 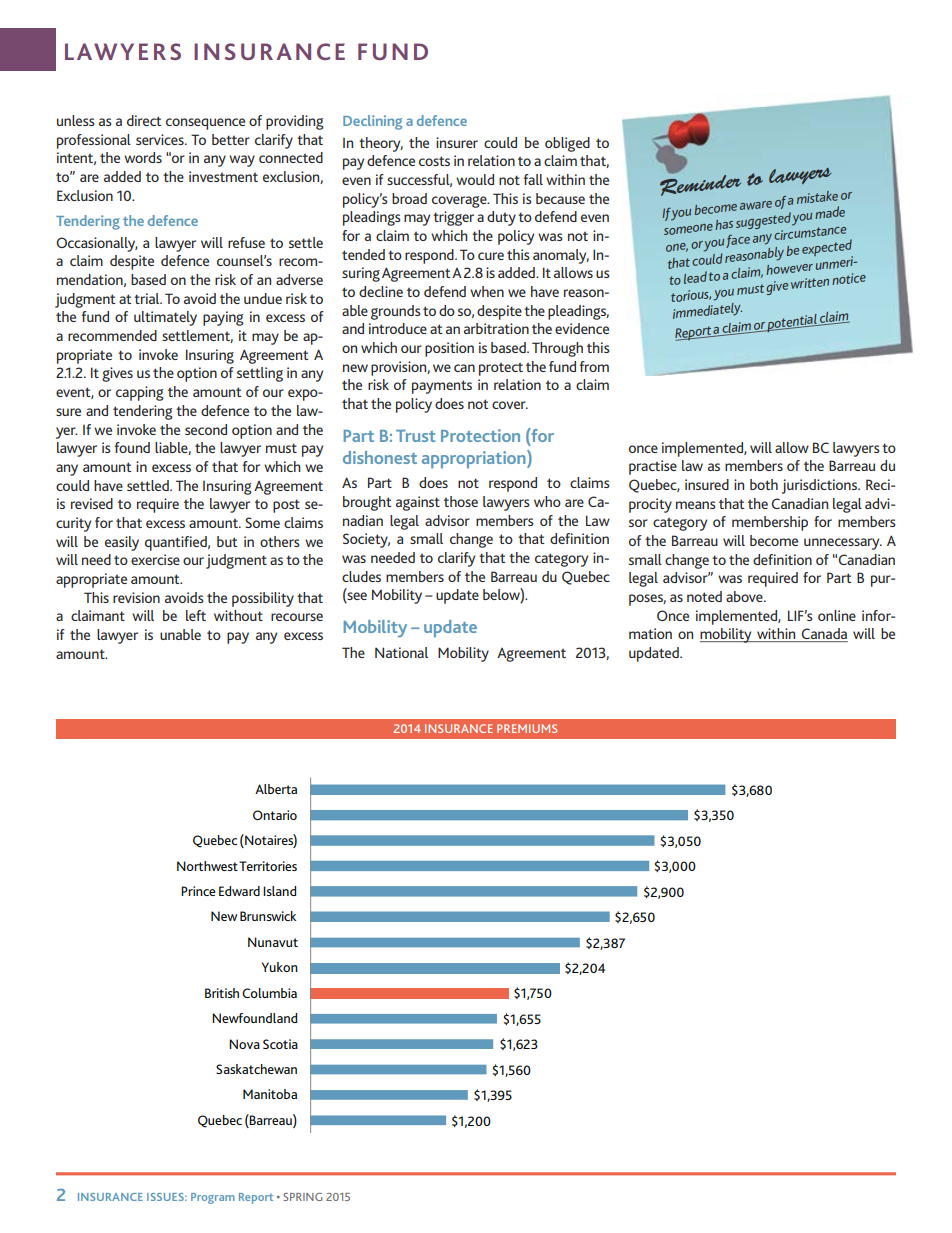 I want to click on services, so click(x=161, y=139).
